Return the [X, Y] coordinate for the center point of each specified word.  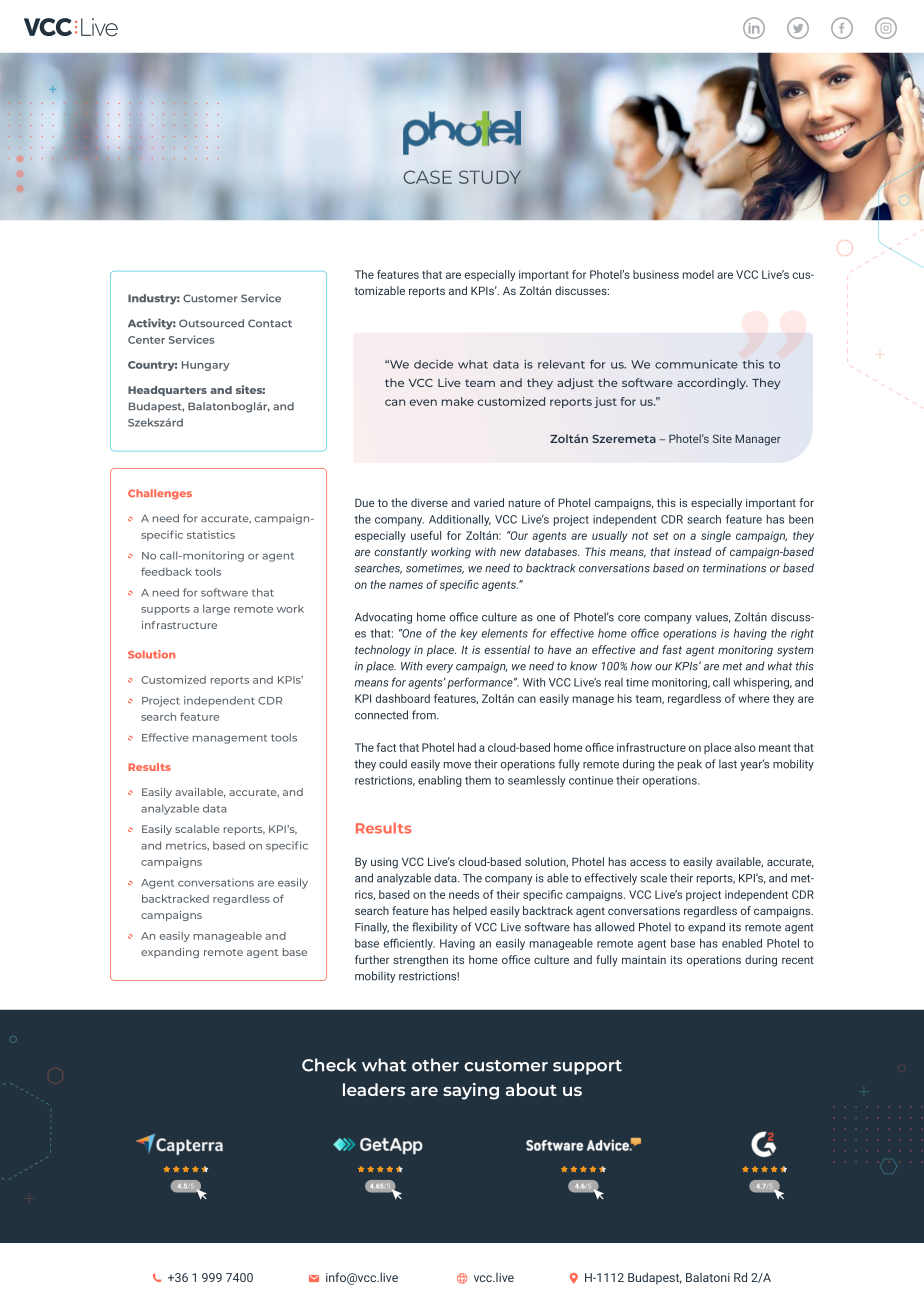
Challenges [160, 494]
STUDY [491, 178]
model [698, 274]
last [728, 764]
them [478, 780]
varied [489, 502]
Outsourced [211, 323]
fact [386, 747]
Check [329, 1065]
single [716, 536]
